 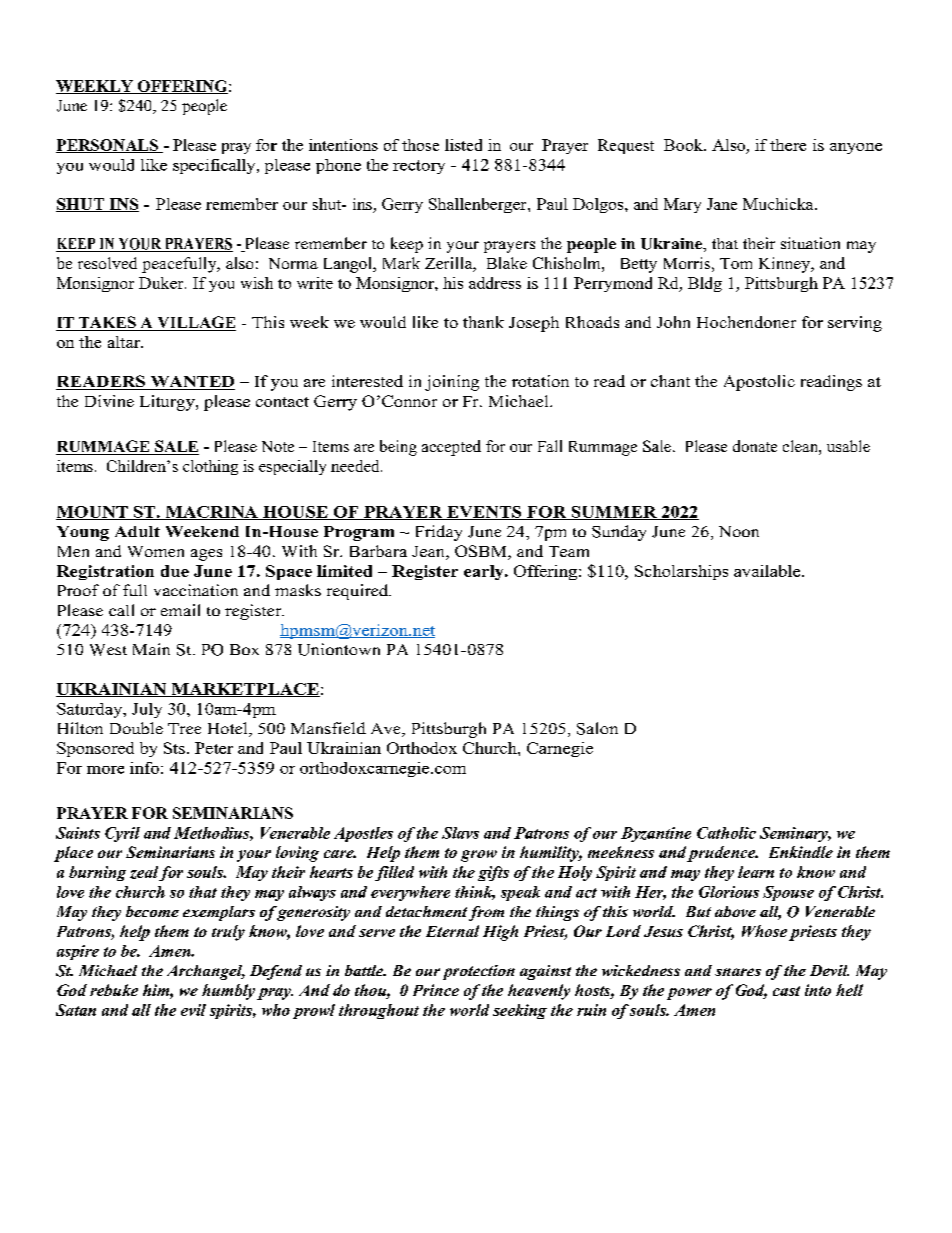 I want to click on Archangel, so click(x=206, y=972).
